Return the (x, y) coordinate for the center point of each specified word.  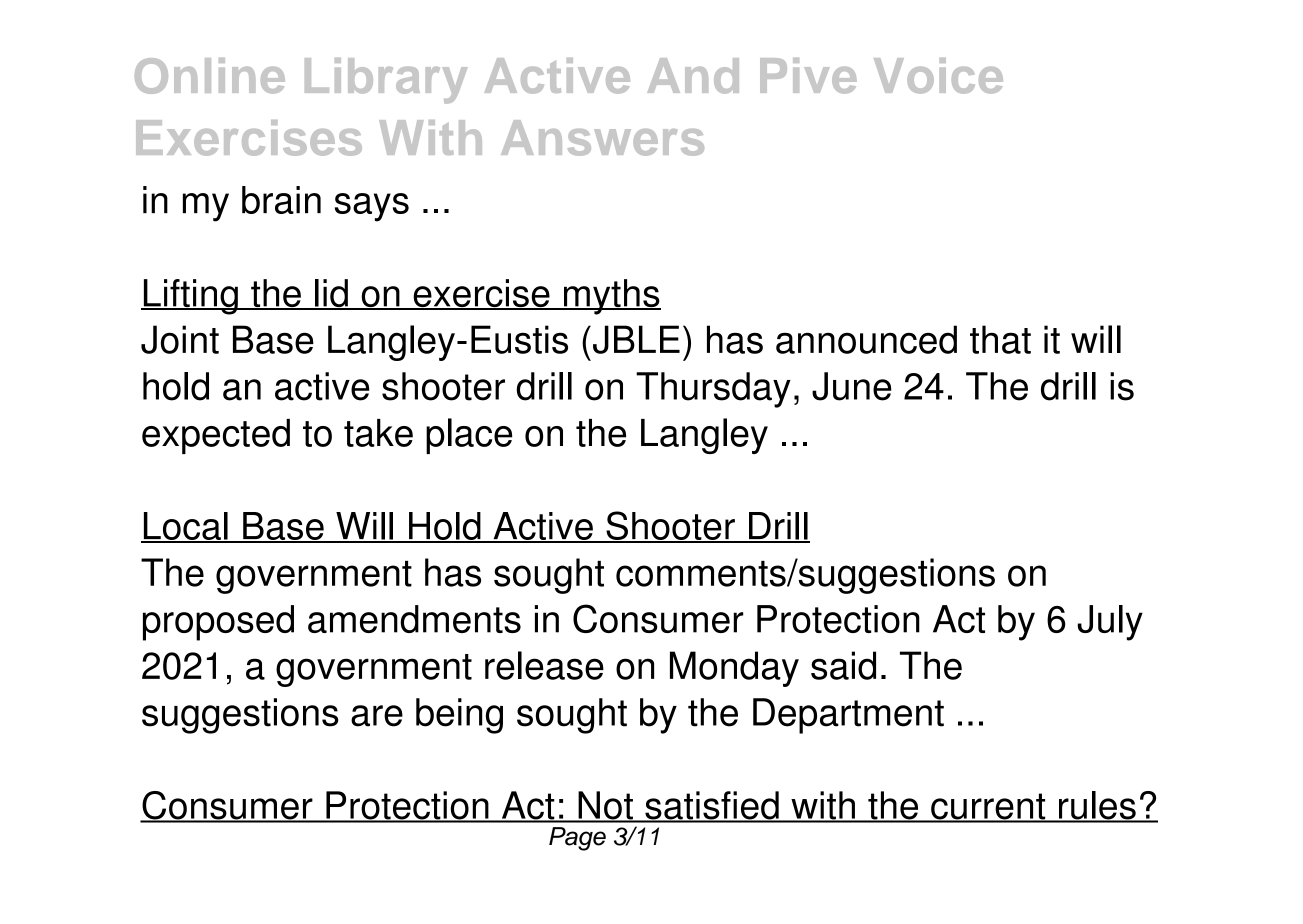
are (377, 716)
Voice (938, 76)
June (852, 386)
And (693, 76)
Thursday (713, 390)
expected (216, 436)
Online (210, 76)
